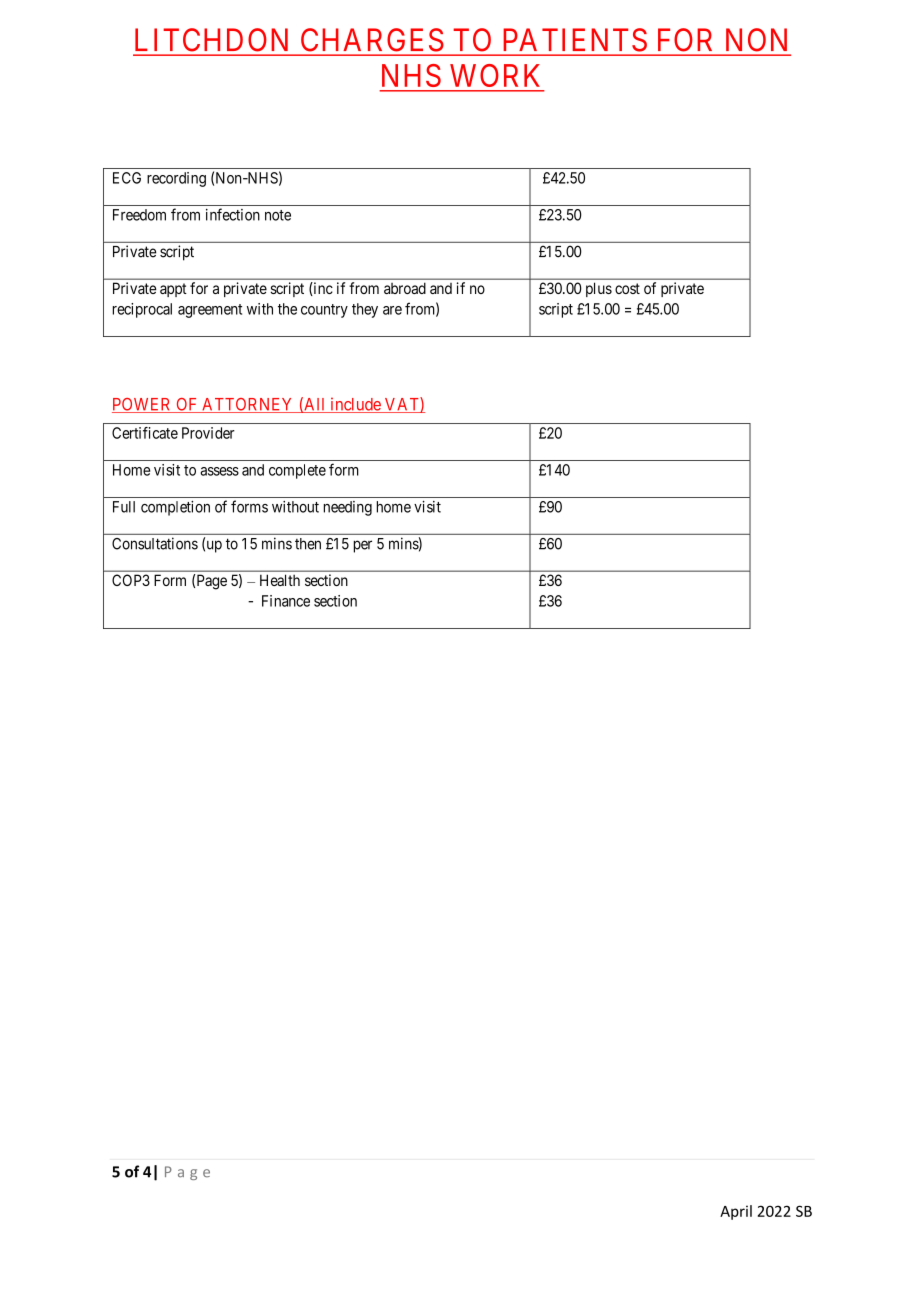 The height and width of the screenshot is (1308, 924). What do you see at coordinates (175, 508) in the screenshot?
I see `completion` at bounding box center [175, 508].
